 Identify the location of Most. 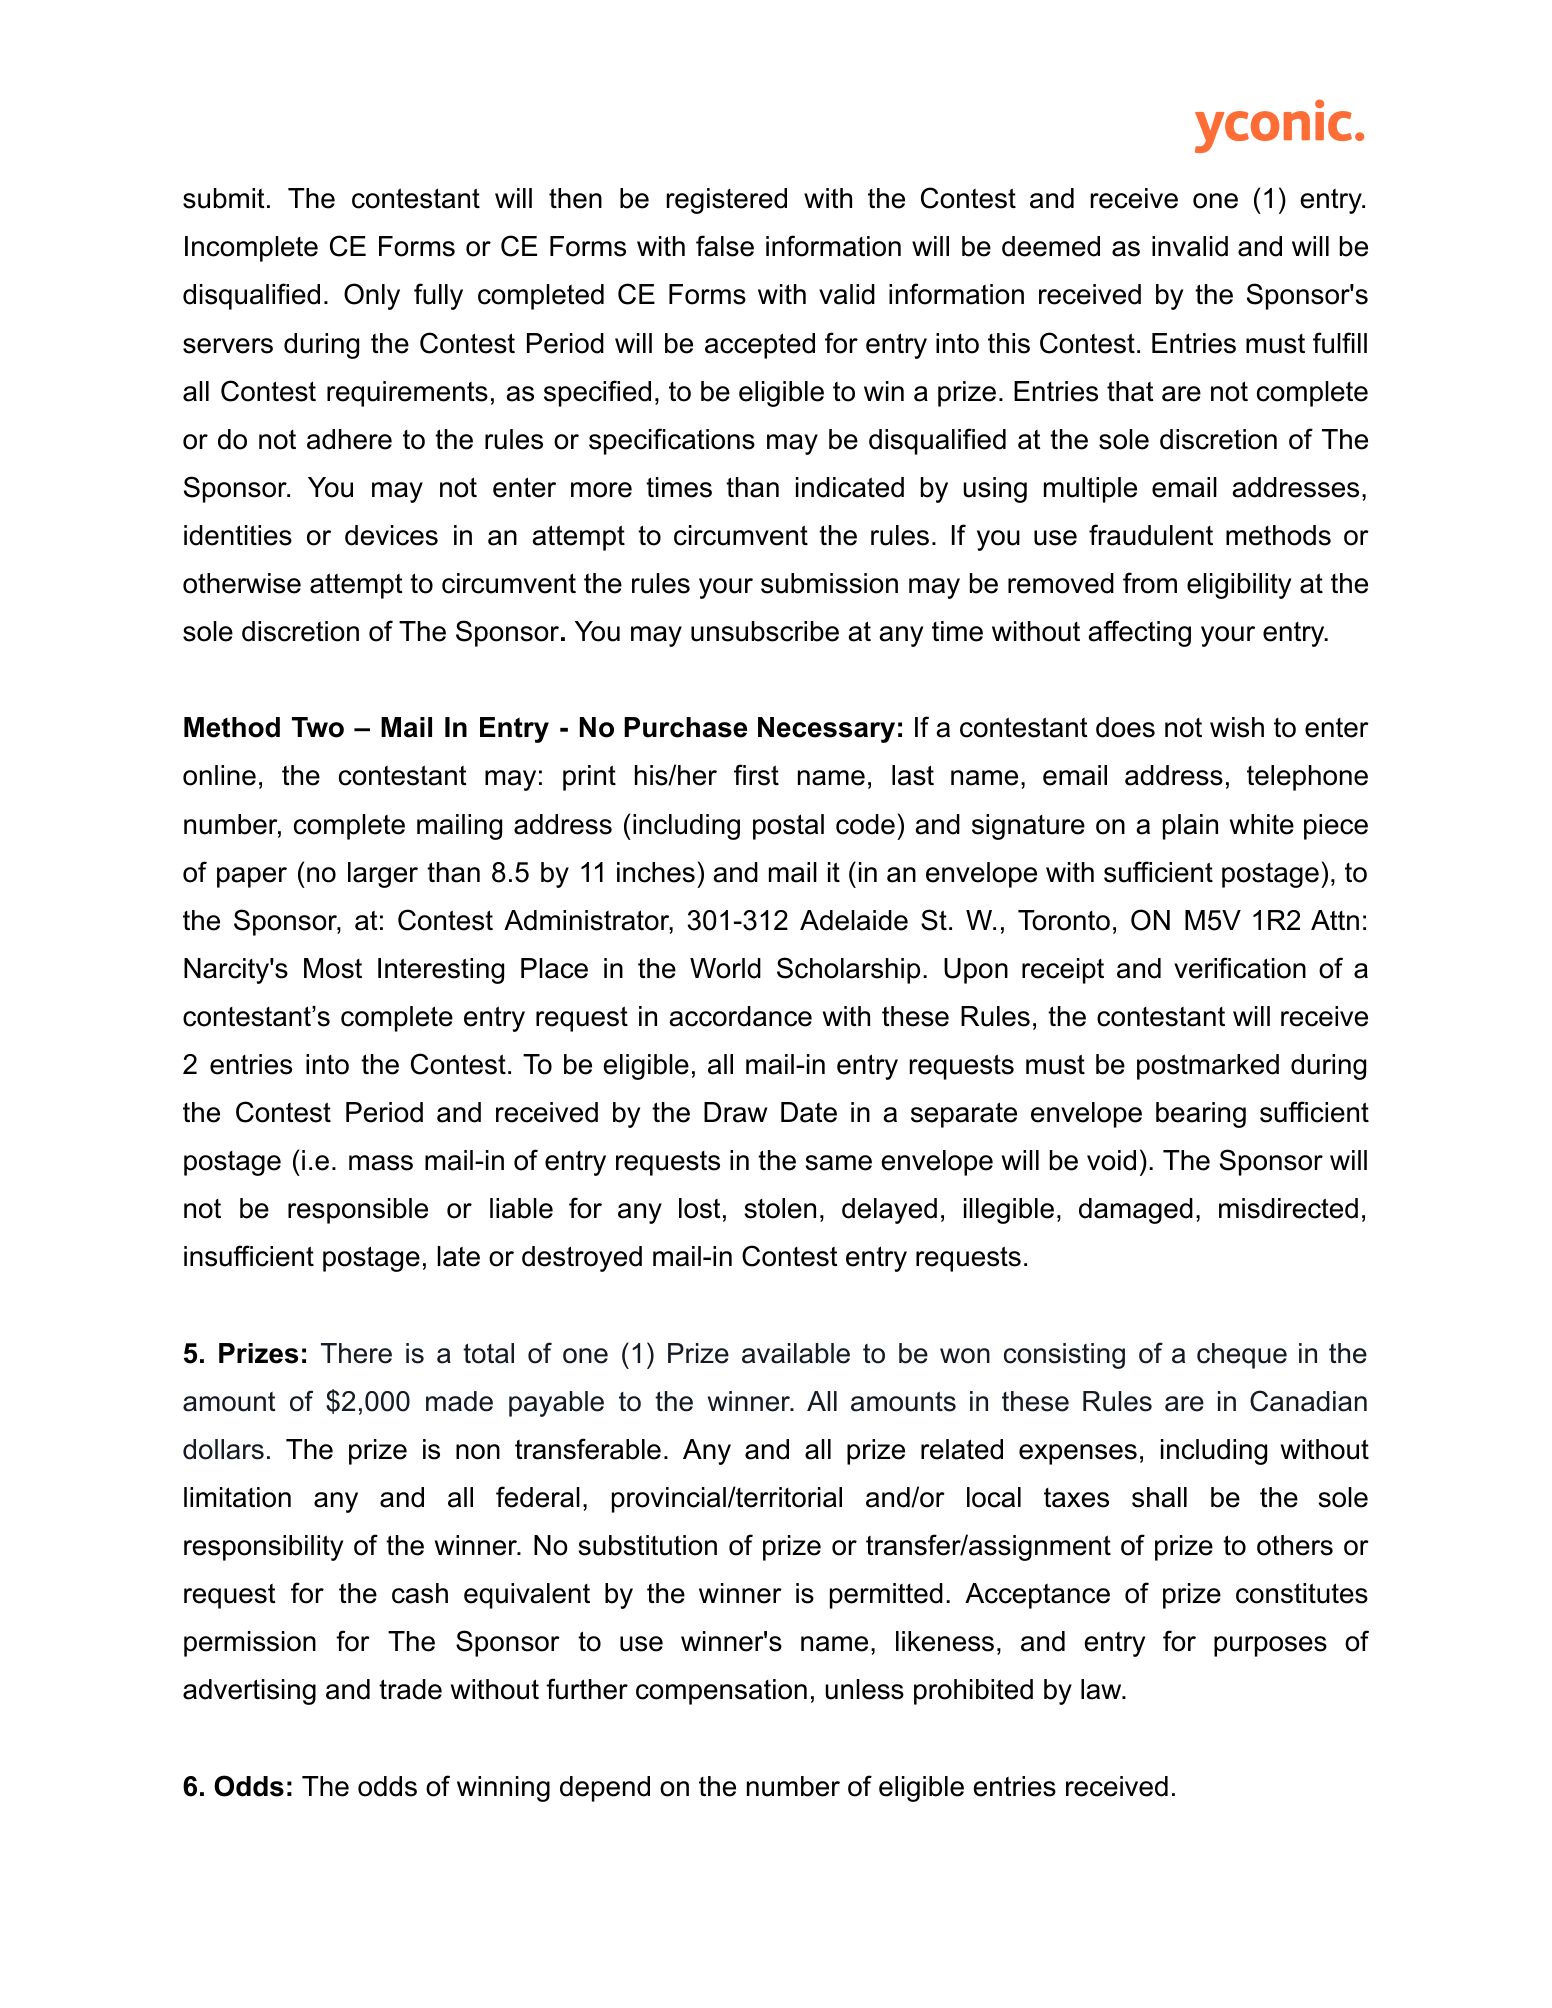
(333, 968).
